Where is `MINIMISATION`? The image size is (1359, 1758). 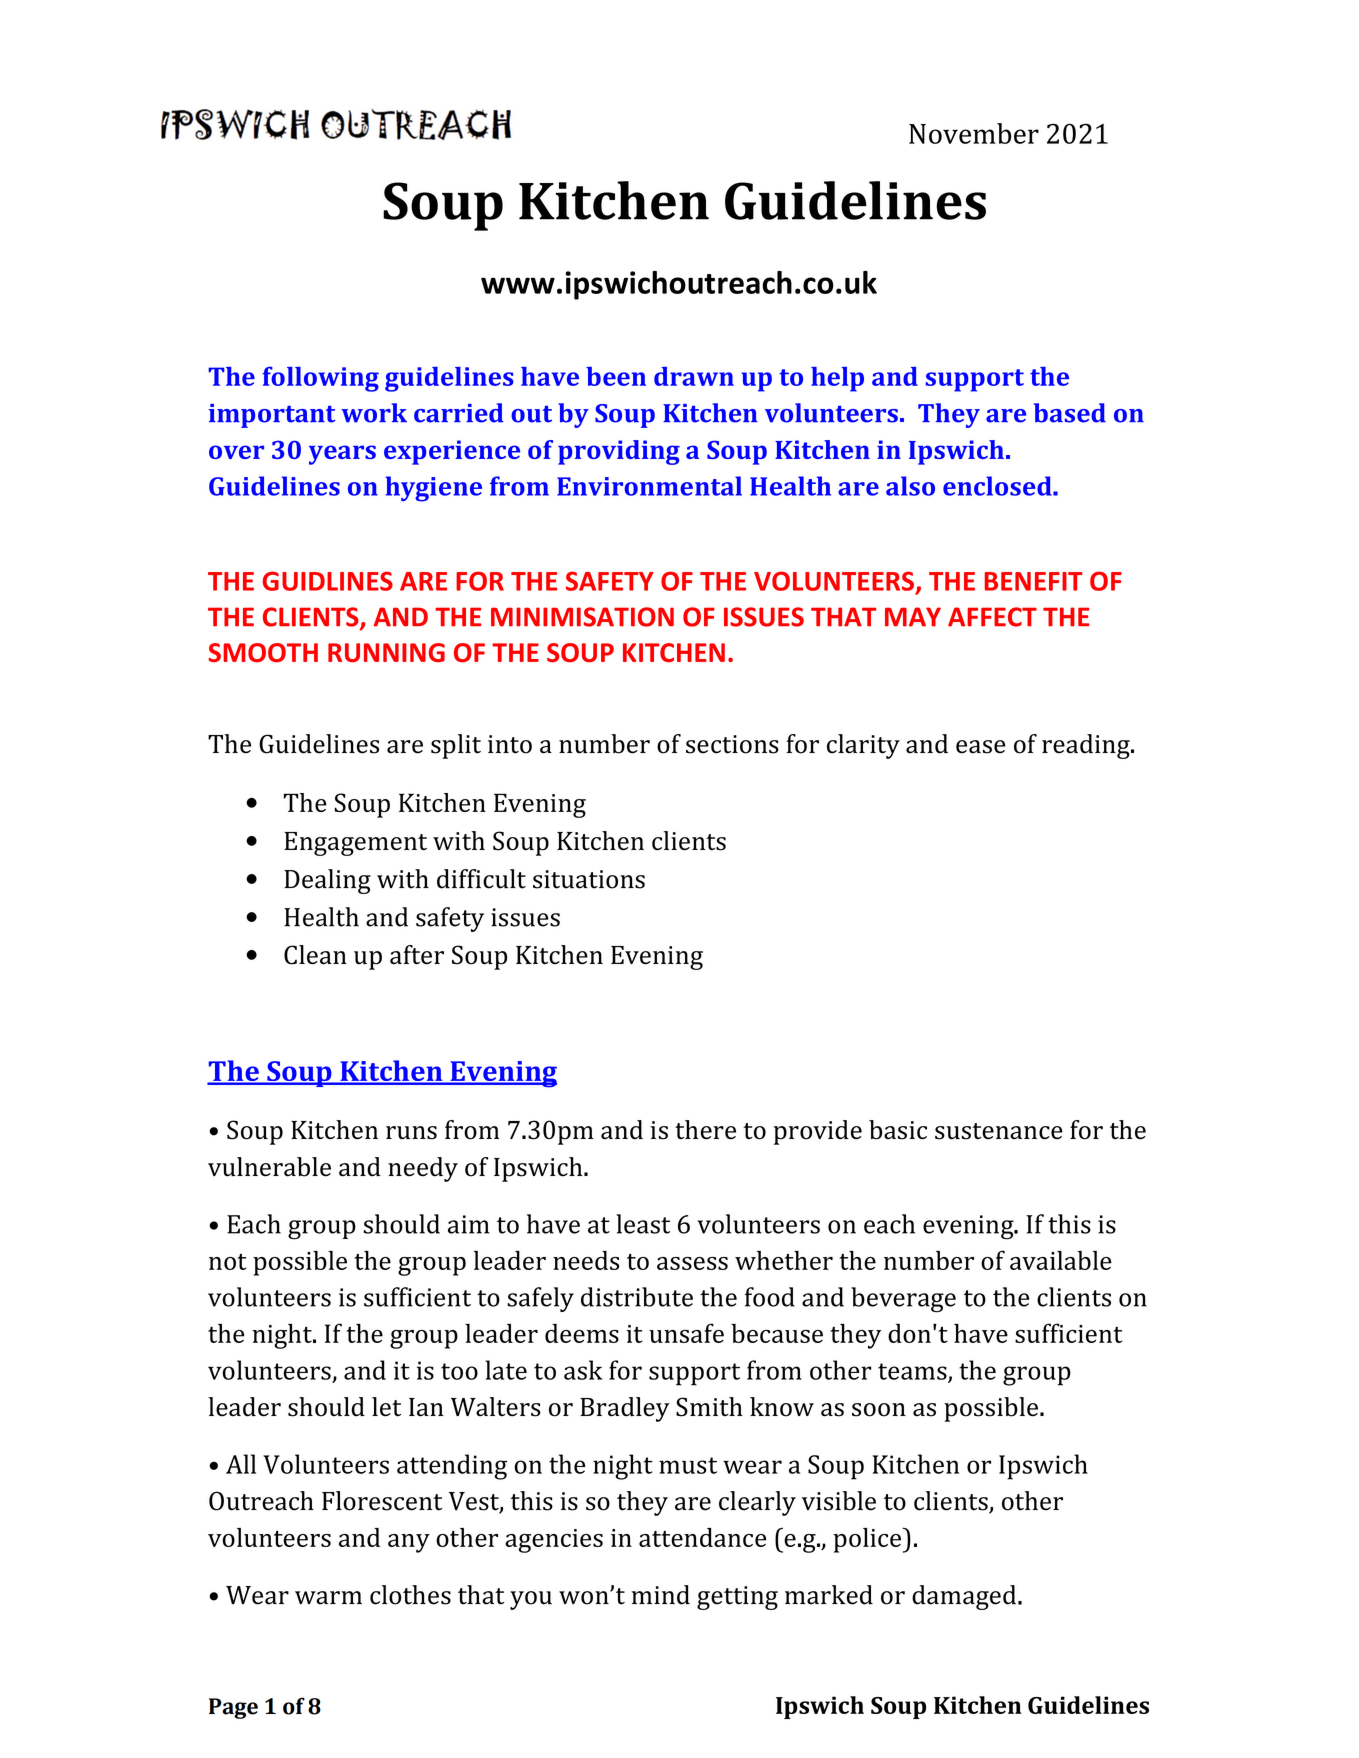 MINIMISATION is located at coordinates (582, 617).
